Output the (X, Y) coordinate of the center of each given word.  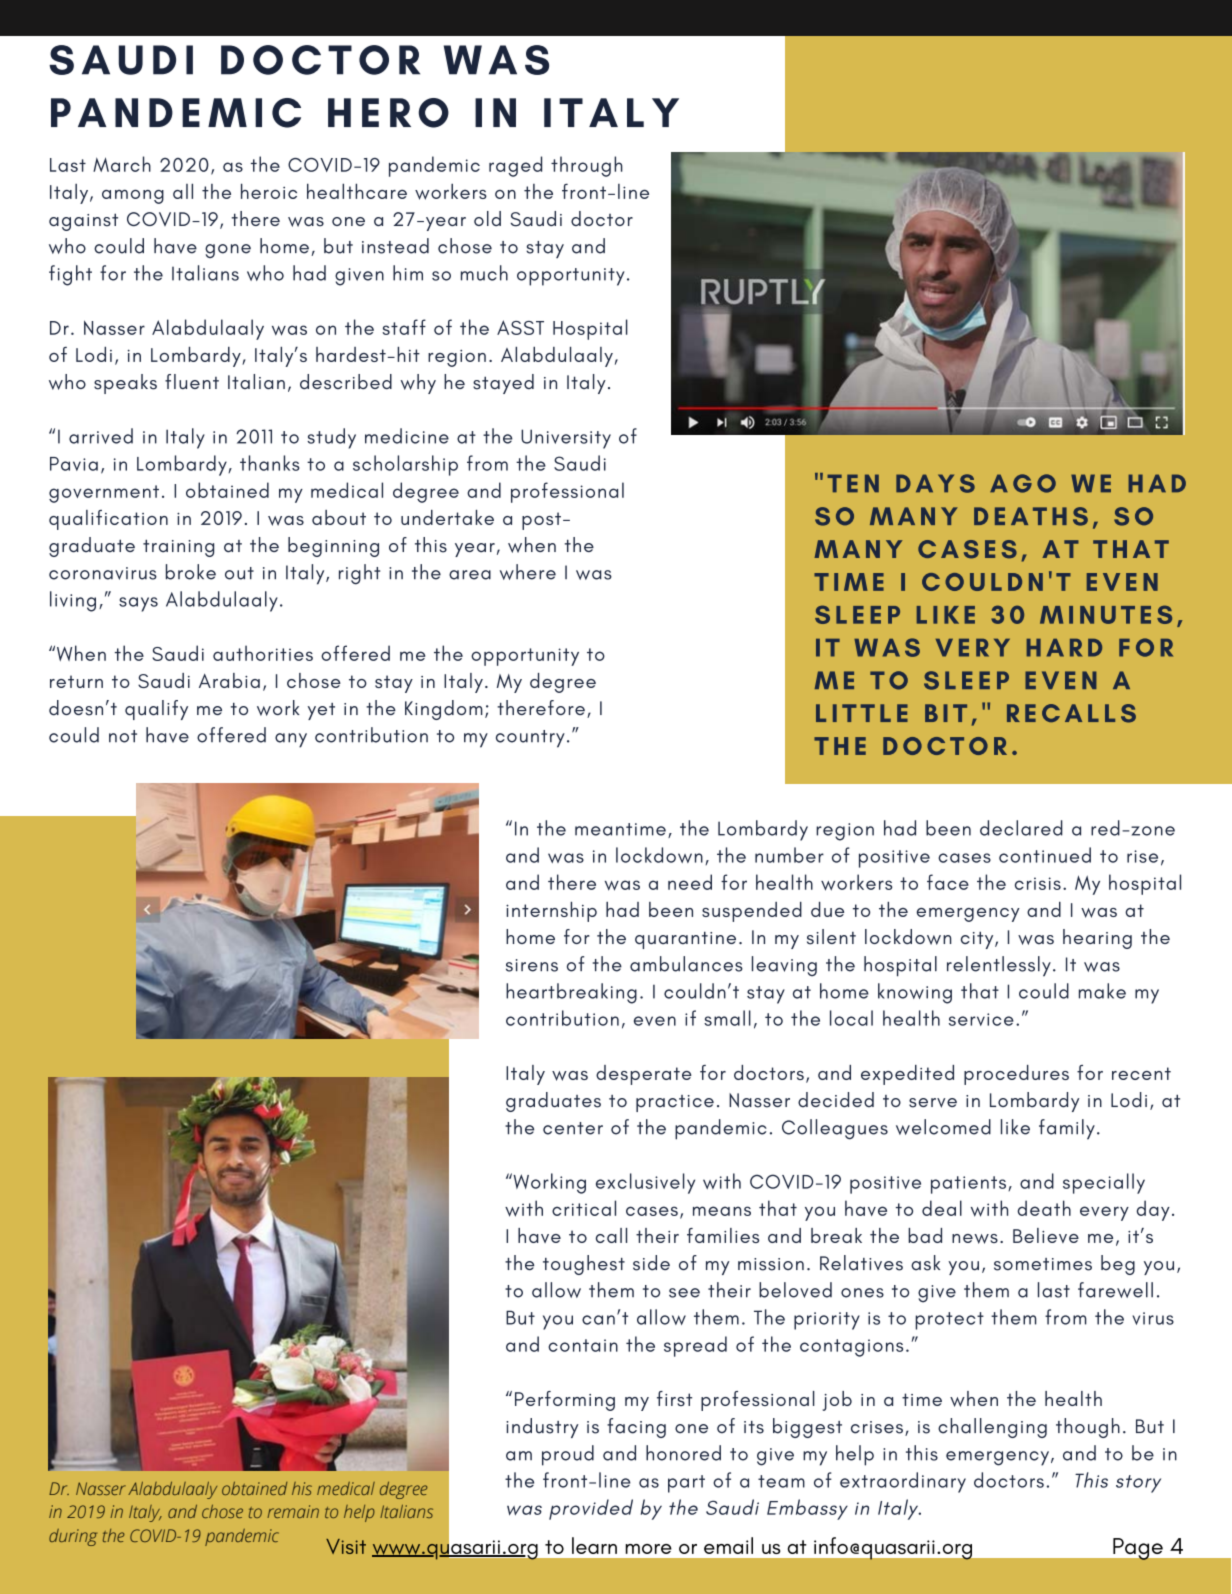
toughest (584, 1265)
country (530, 739)
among (133, 196)
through (587, 166)
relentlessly (999, 966)
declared (1021, 828)
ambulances (686, 964)
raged (515, 166)
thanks (270, 463)
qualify (156, 710)
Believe (1046, 1235)
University (566, 439)
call (611, 1235)
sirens (532, 965)
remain (293, 1511)
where (528, 572)
